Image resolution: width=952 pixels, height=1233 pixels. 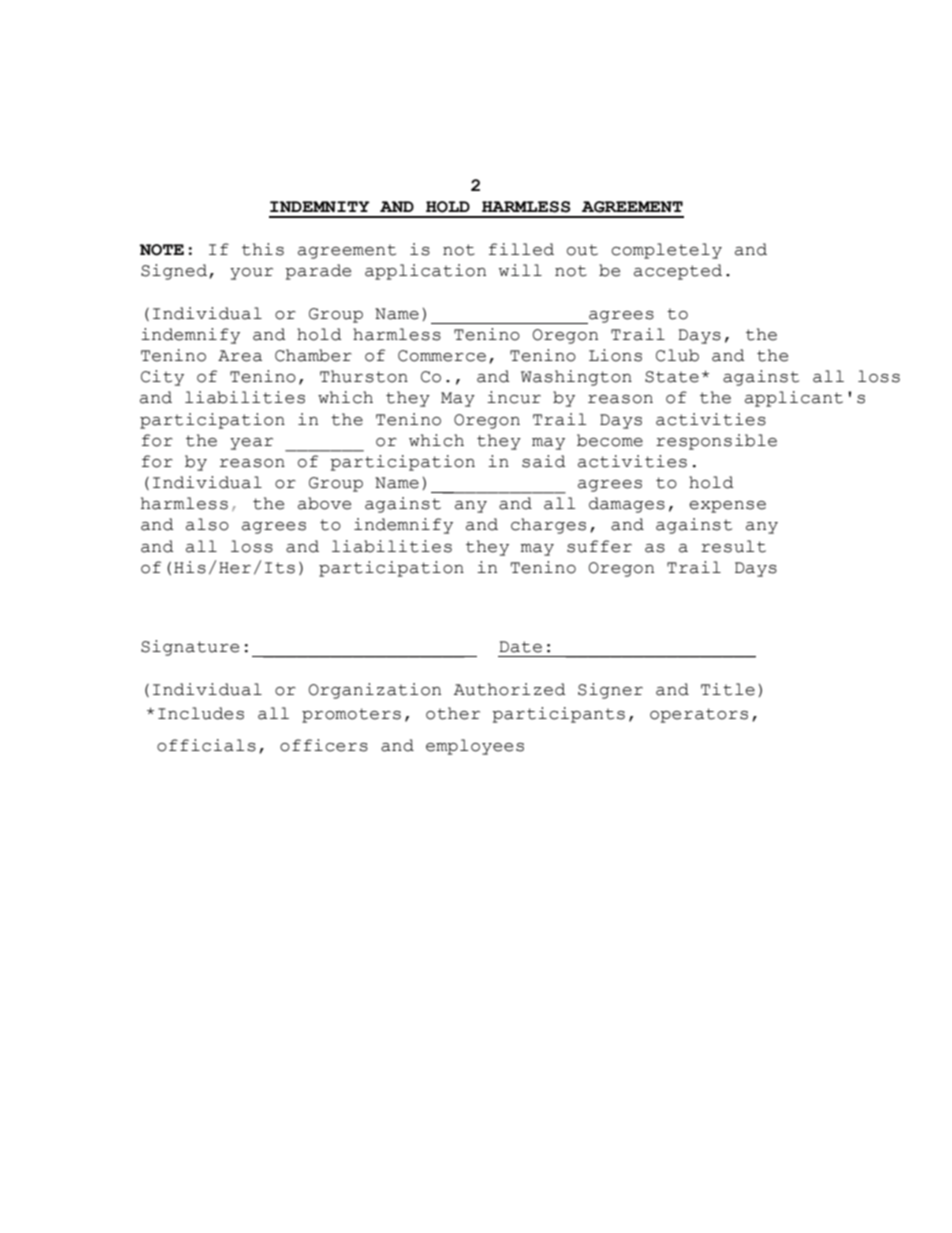 I want to click on charges, so click(x=548, y=526).
